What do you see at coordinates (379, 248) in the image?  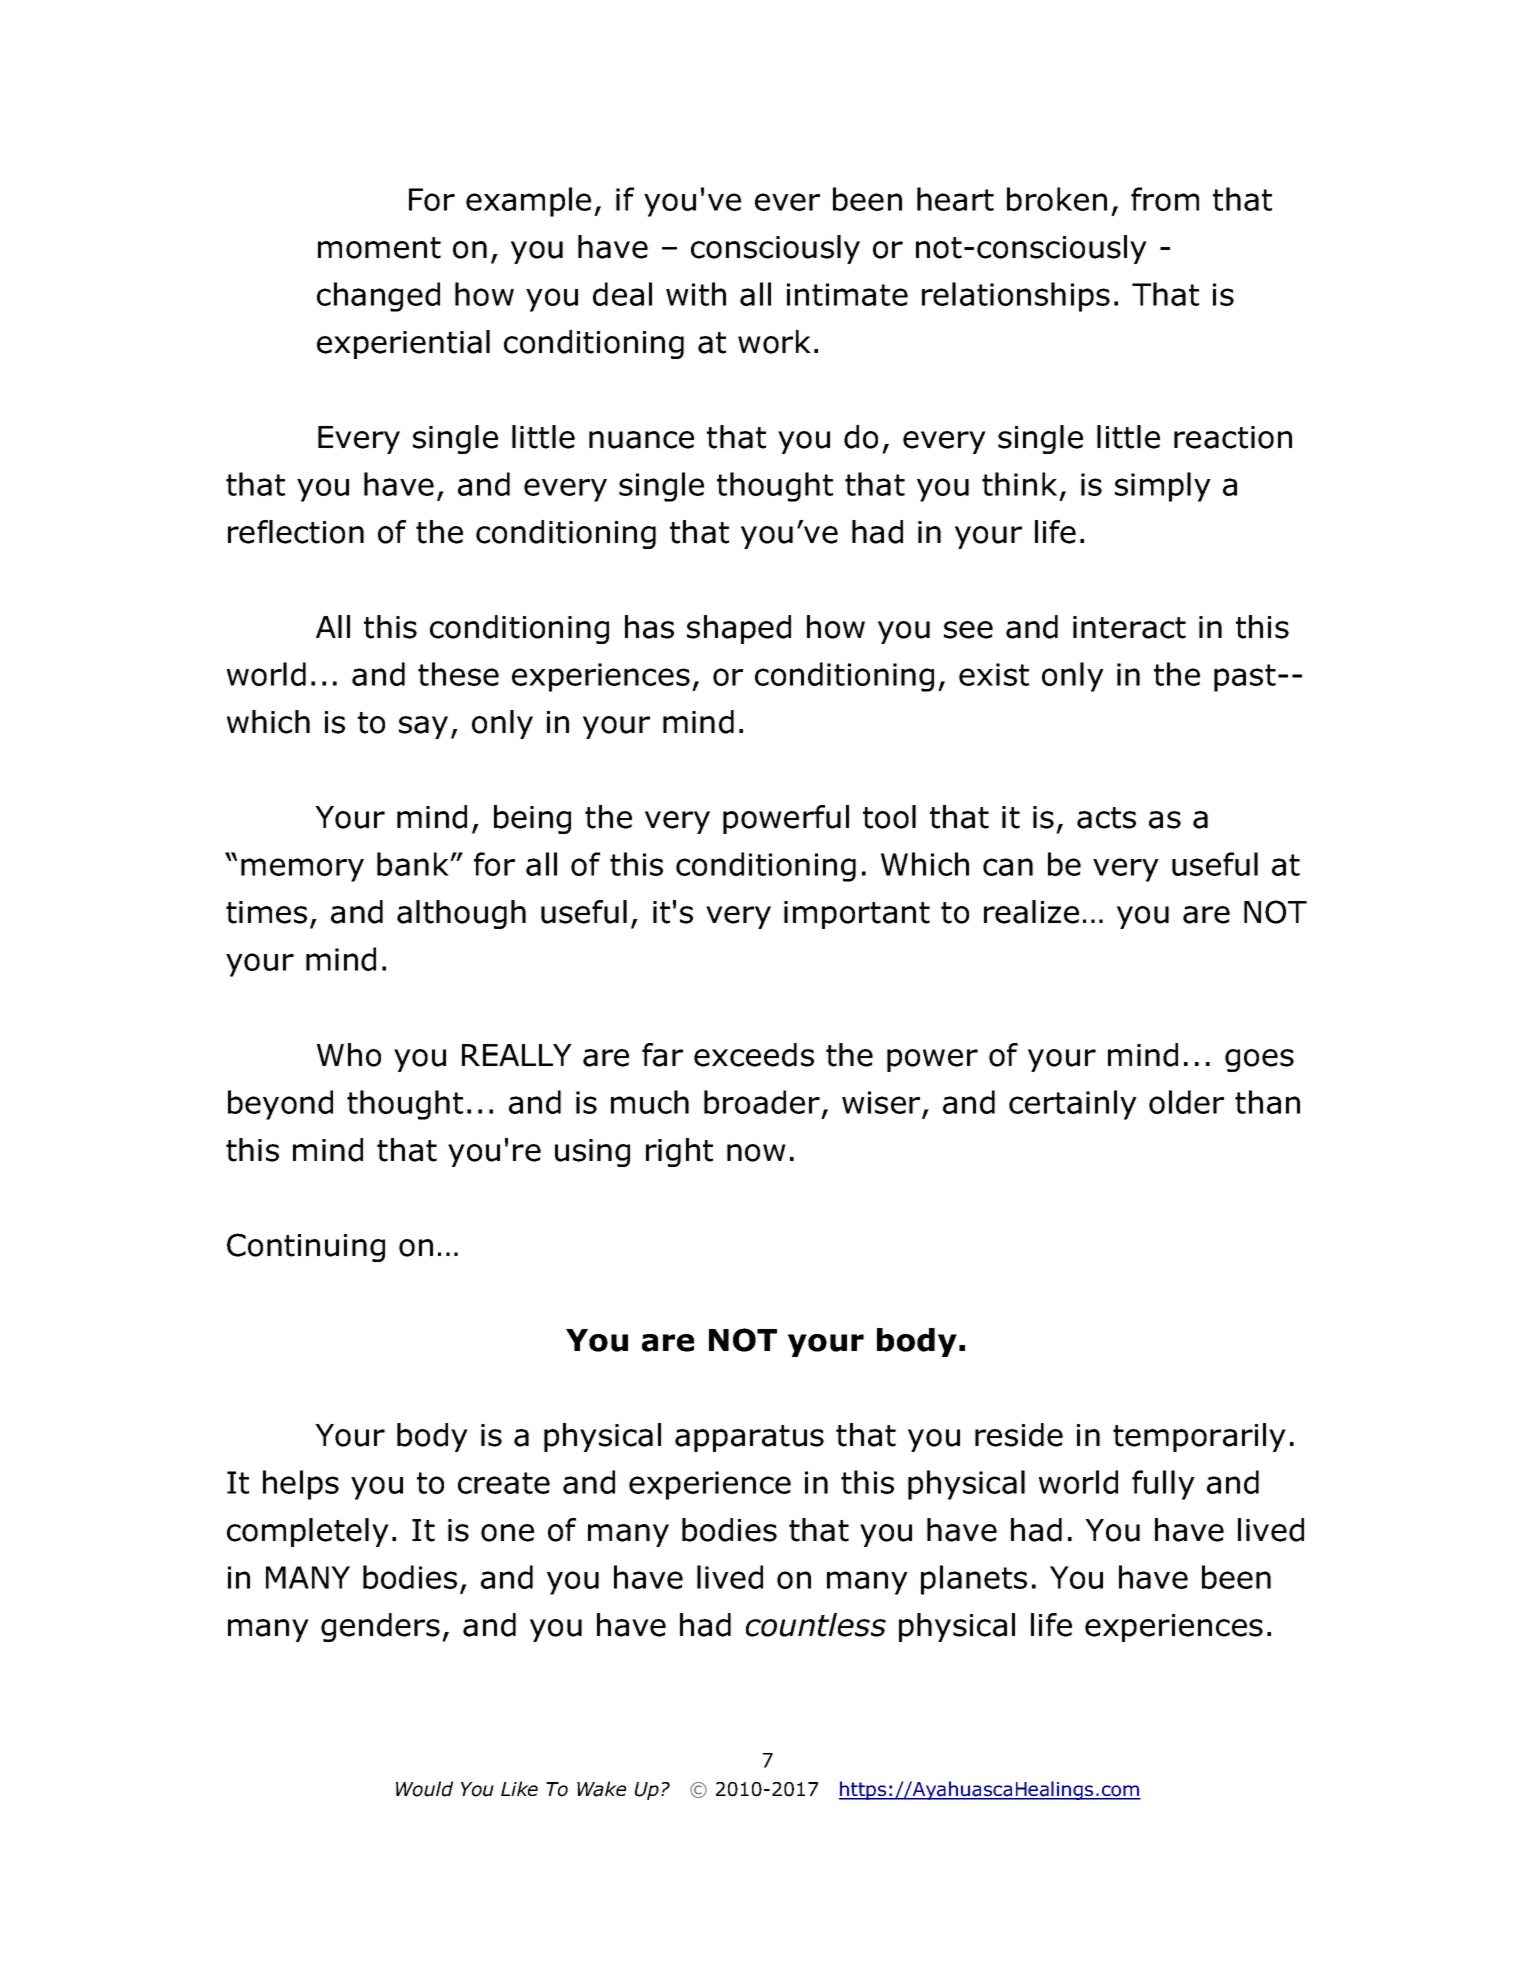 I see `moment` at bounding box center [379, 248].
